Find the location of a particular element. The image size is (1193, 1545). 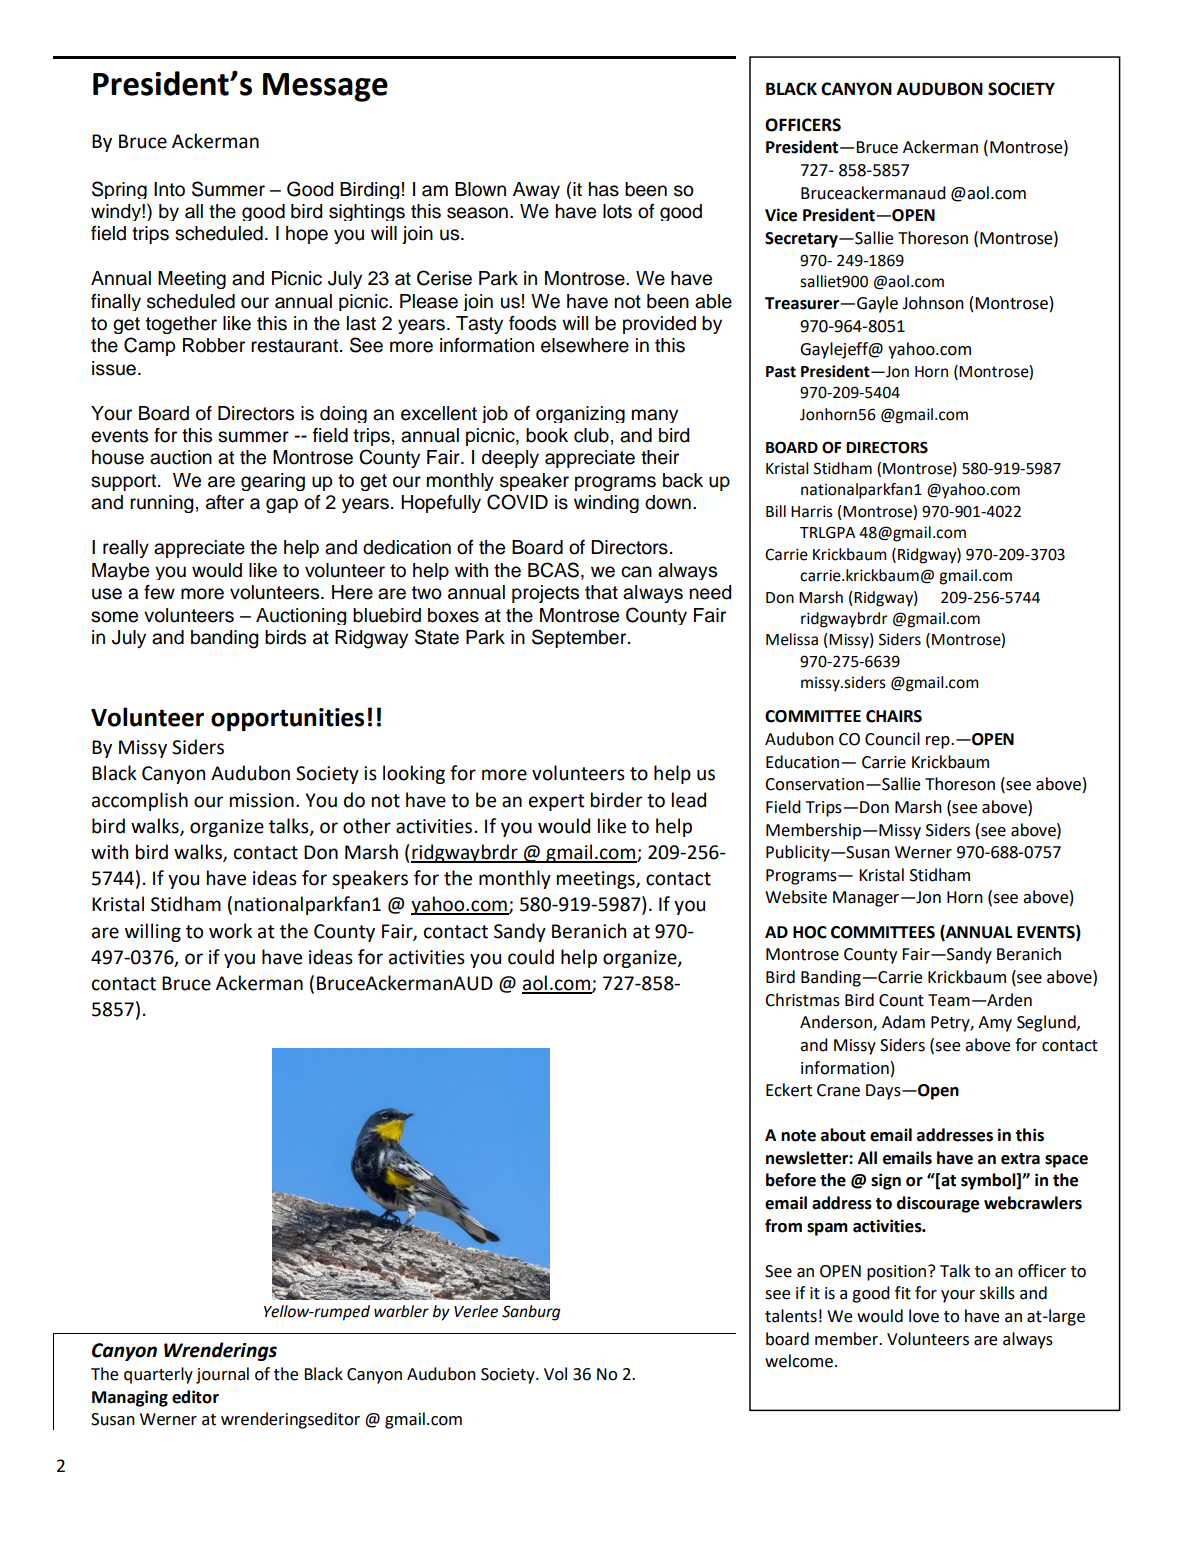

love is located at coordinates (924, 1316).
